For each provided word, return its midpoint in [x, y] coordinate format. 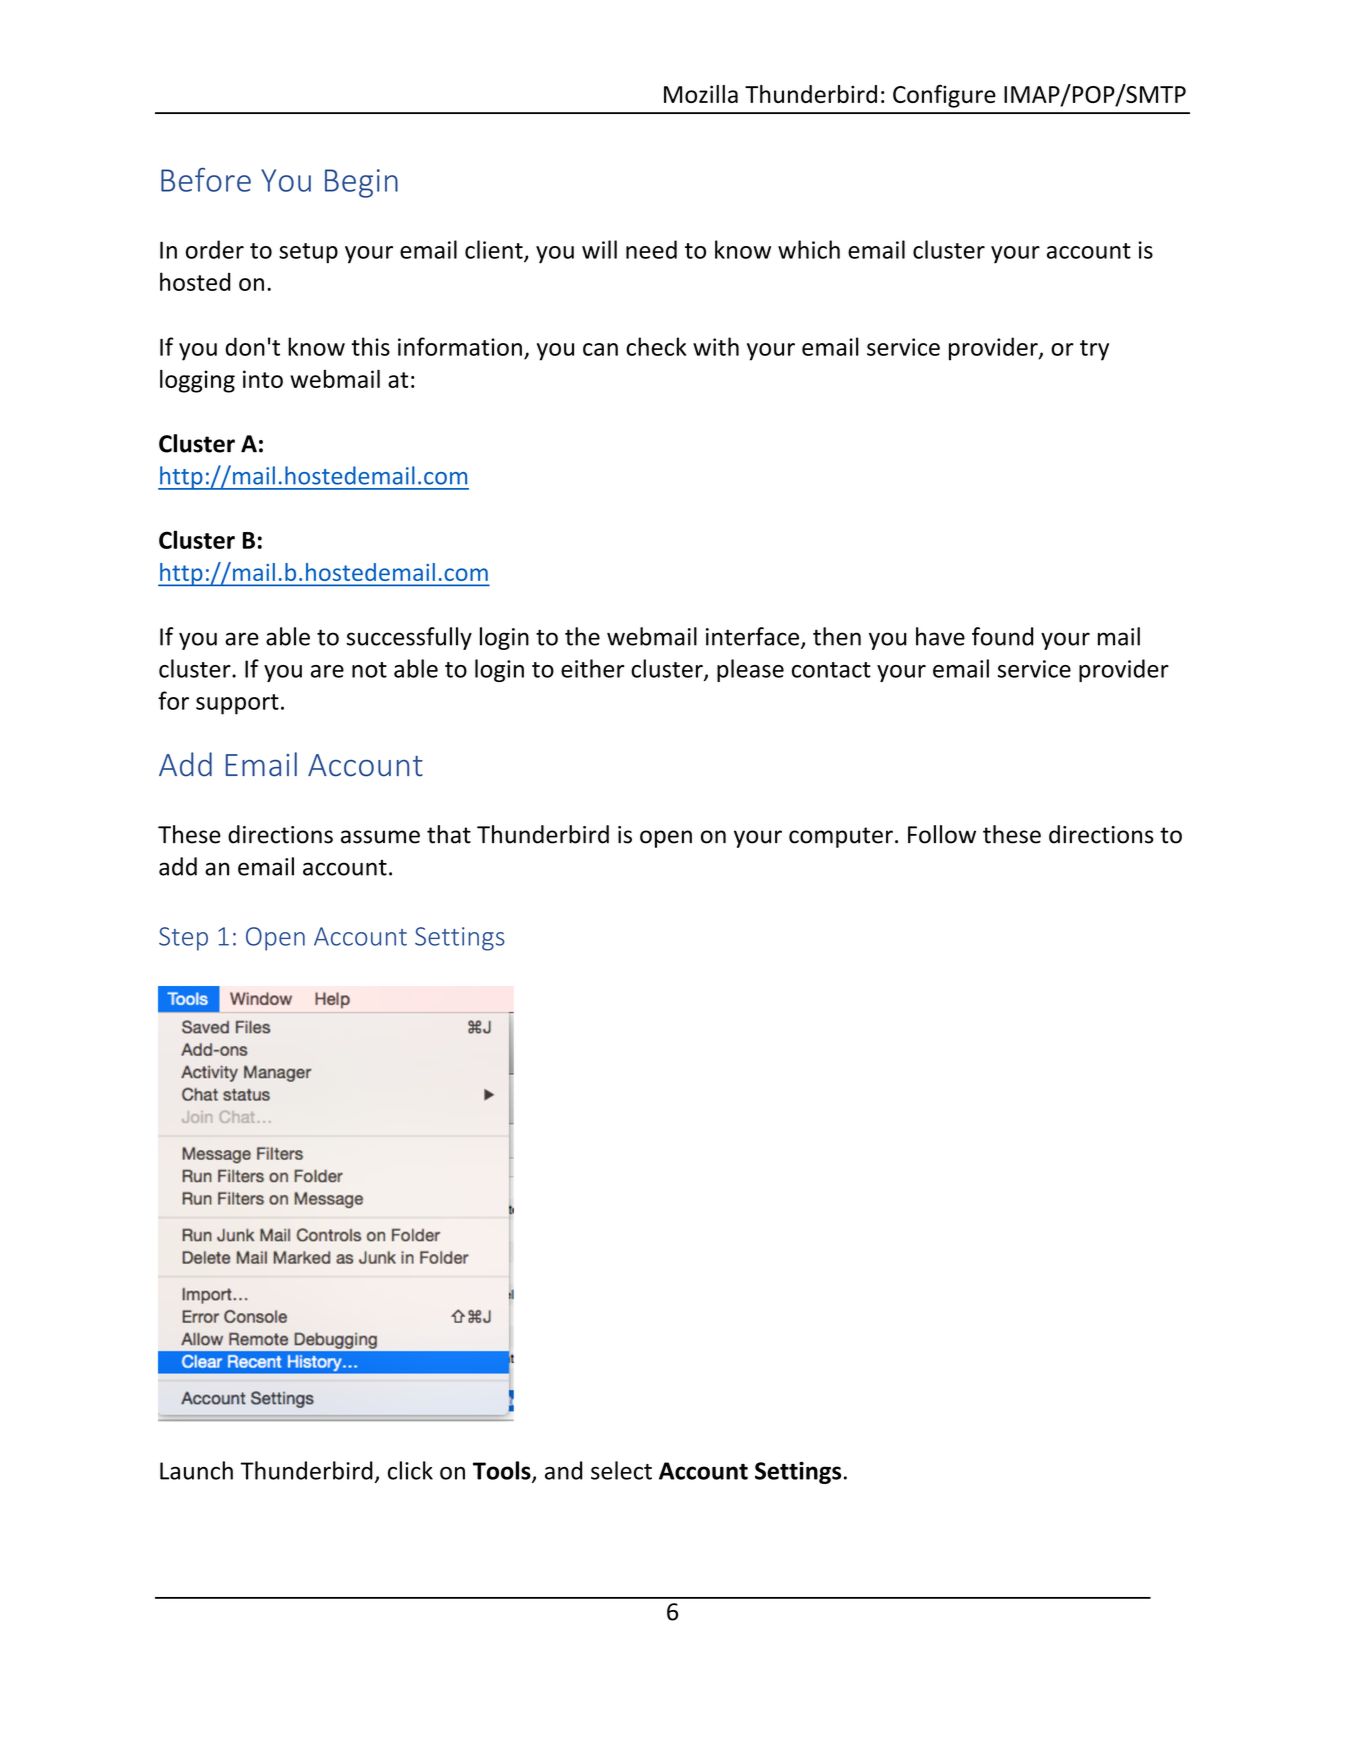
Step [183, 939]
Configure [944, 96]
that [449, 834]
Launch [196, 1470]
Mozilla [701, 94]
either [593, 668]
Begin [361, 183]
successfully [409, 638]
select [621, 1470]
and [563, 1470]
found [1003, 636]
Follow [942, 834]
